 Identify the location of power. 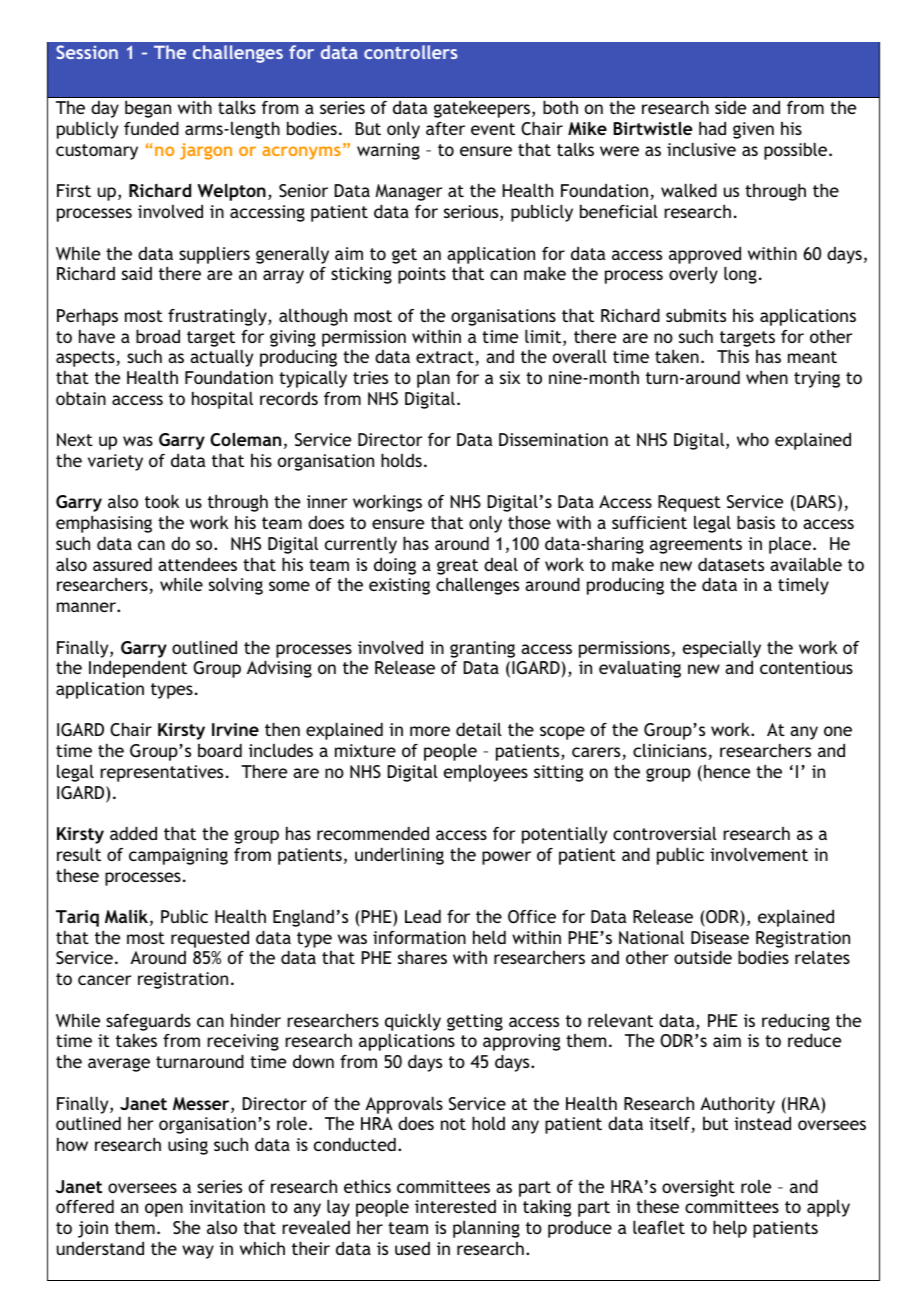
(506, 858).
